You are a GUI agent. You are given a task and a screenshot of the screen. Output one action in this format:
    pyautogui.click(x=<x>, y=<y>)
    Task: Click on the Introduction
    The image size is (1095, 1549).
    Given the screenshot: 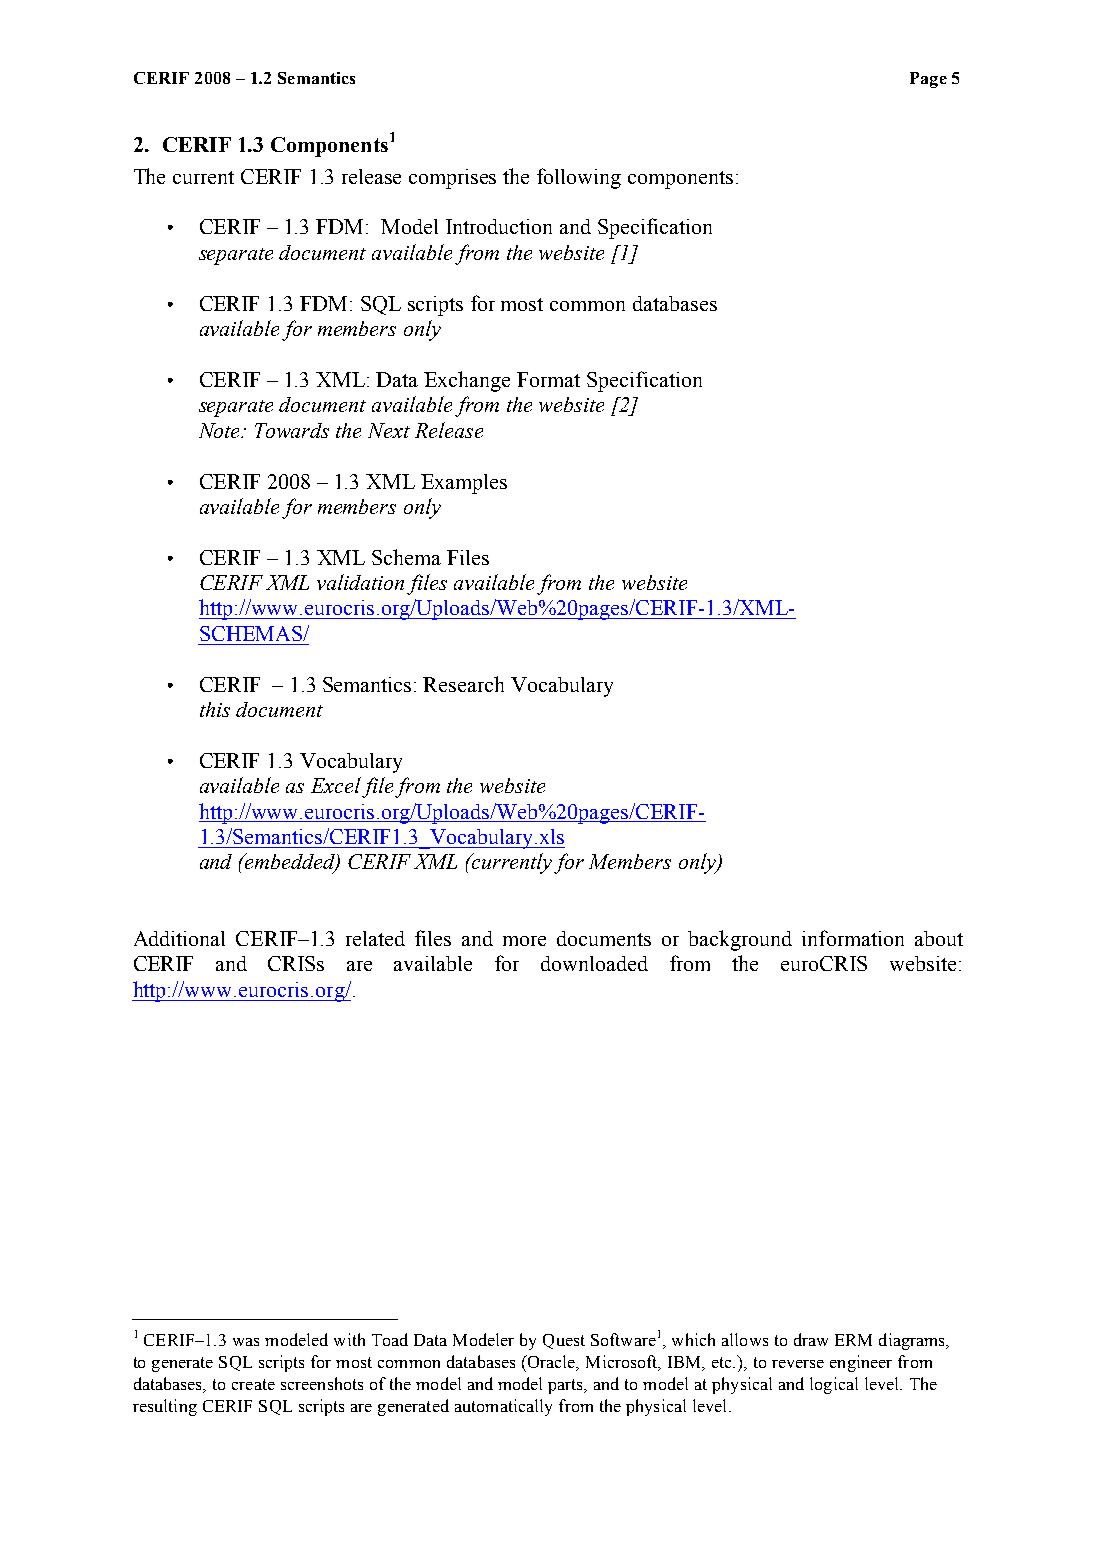 What is the action you would take?
    pyautogui.click(x=499, y=226)
